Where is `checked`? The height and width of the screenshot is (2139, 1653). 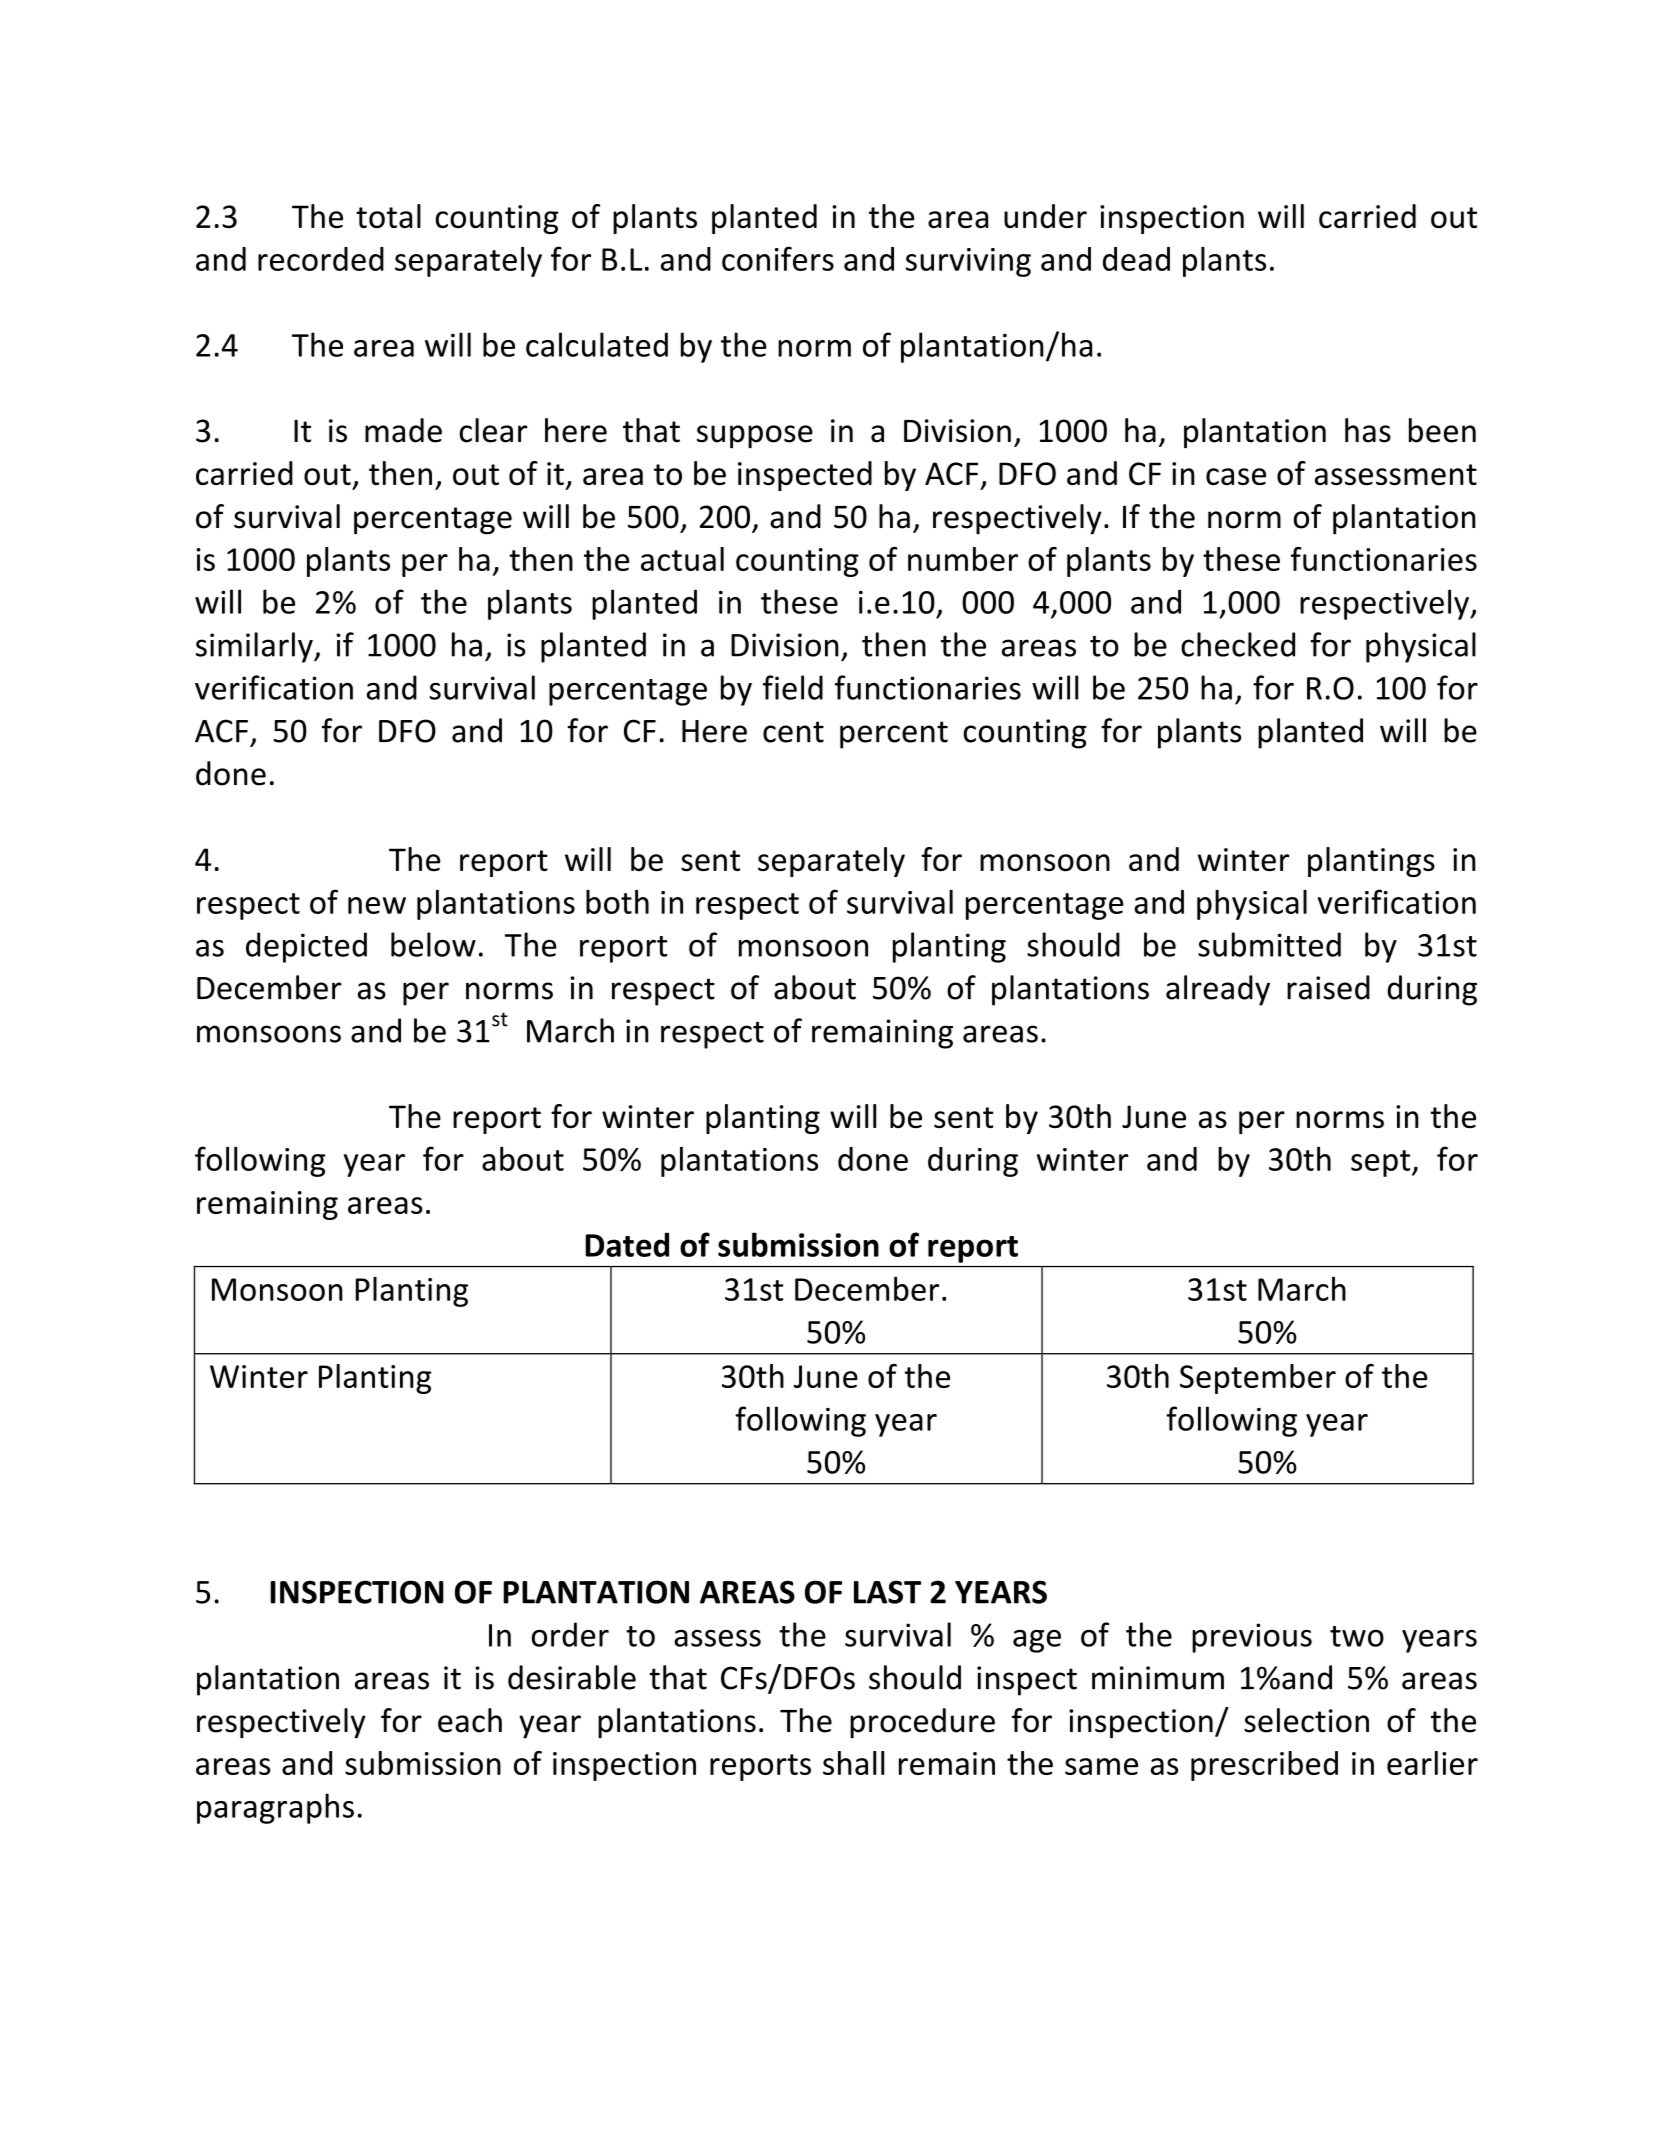
checked is located at coordinates (1238, 644).
